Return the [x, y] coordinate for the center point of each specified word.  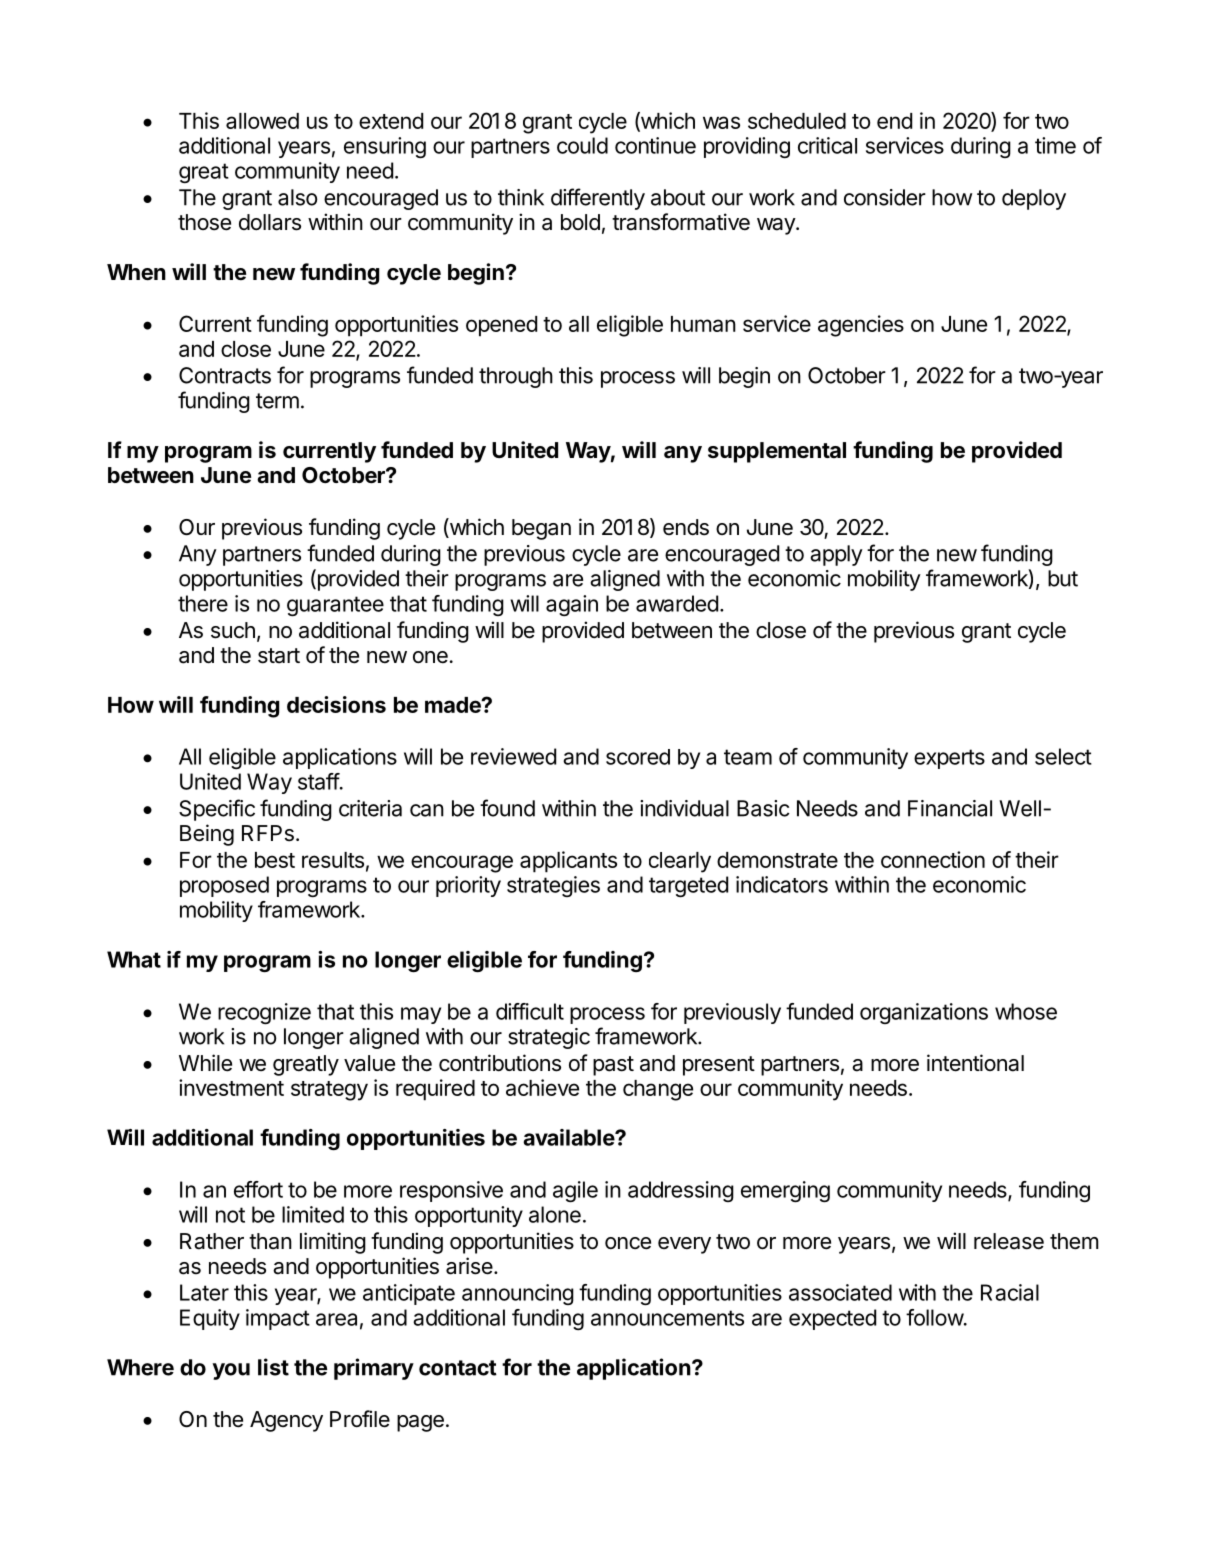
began [541, 529]
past [613, 1066]
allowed [262, 121]
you [231, 1371]
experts [949, 759]
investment [231, 1087]
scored [638, 757]
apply [836, 555]
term [277, 401]
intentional [975, 1063]
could [582, 145]
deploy [1034, 199]
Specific [217, 810]
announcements [667, 1318]
